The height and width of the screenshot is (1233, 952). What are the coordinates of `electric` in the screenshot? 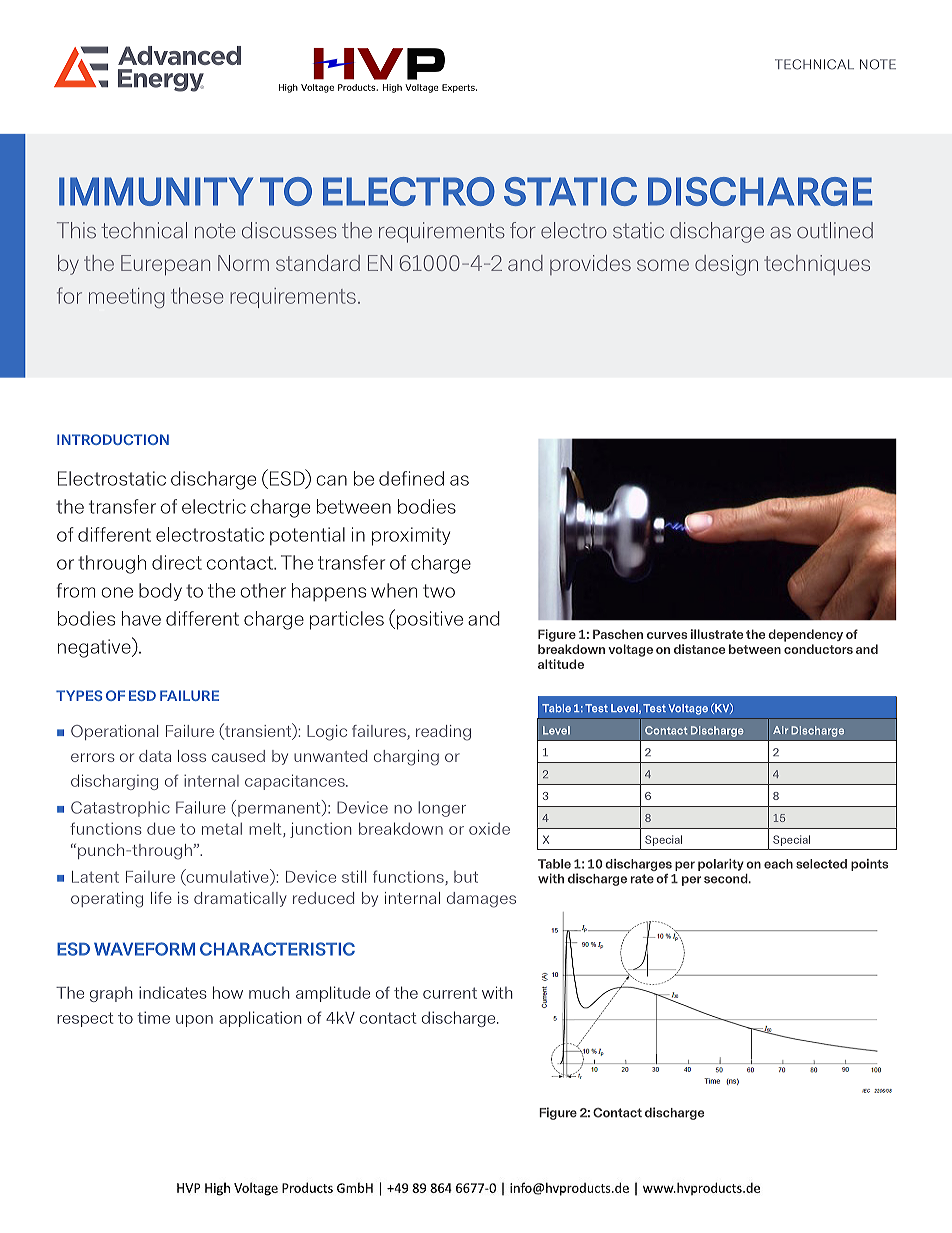 It's located at (214, 506).
